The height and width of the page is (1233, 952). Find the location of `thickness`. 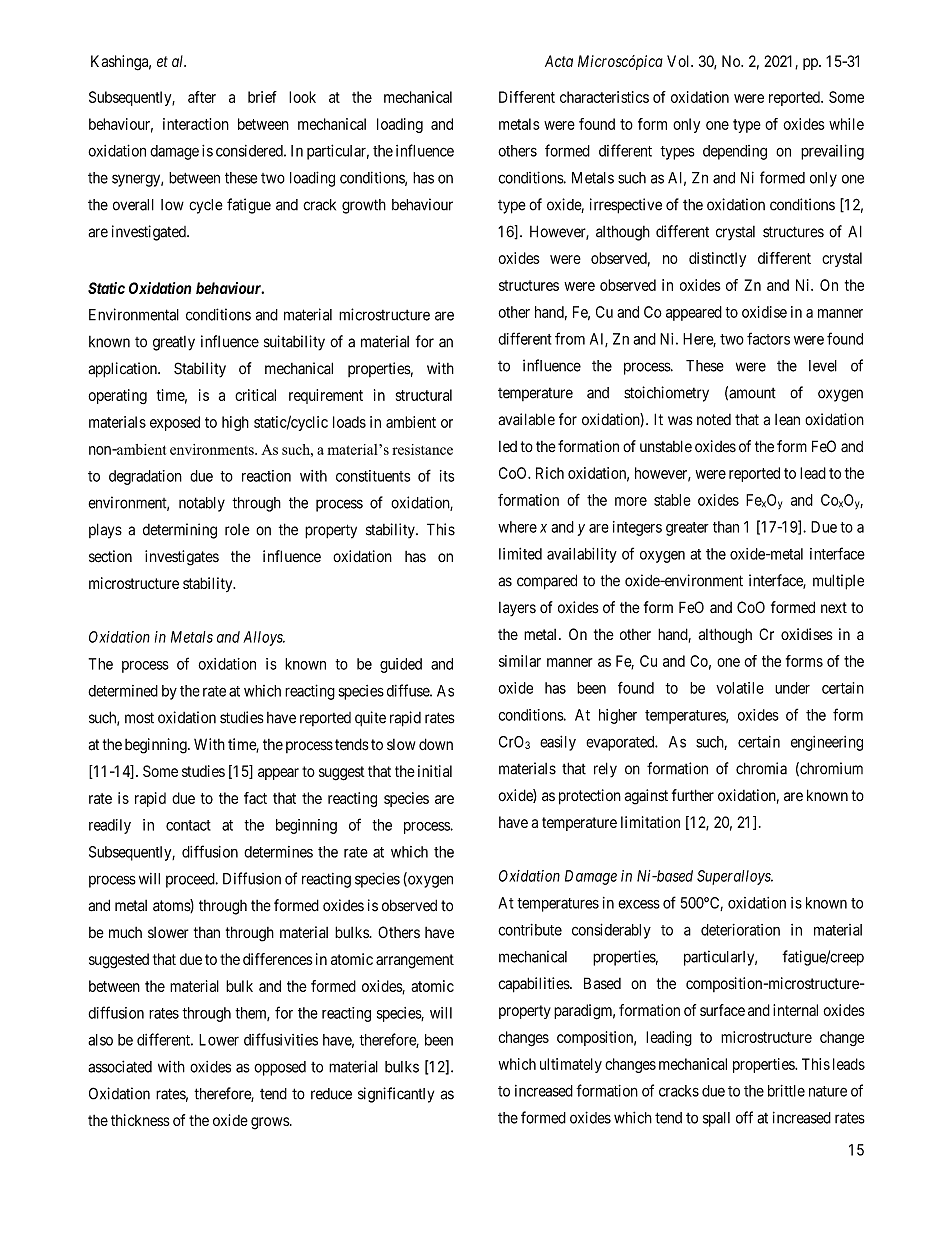

thickness is located at coordinates (140, 1120).
